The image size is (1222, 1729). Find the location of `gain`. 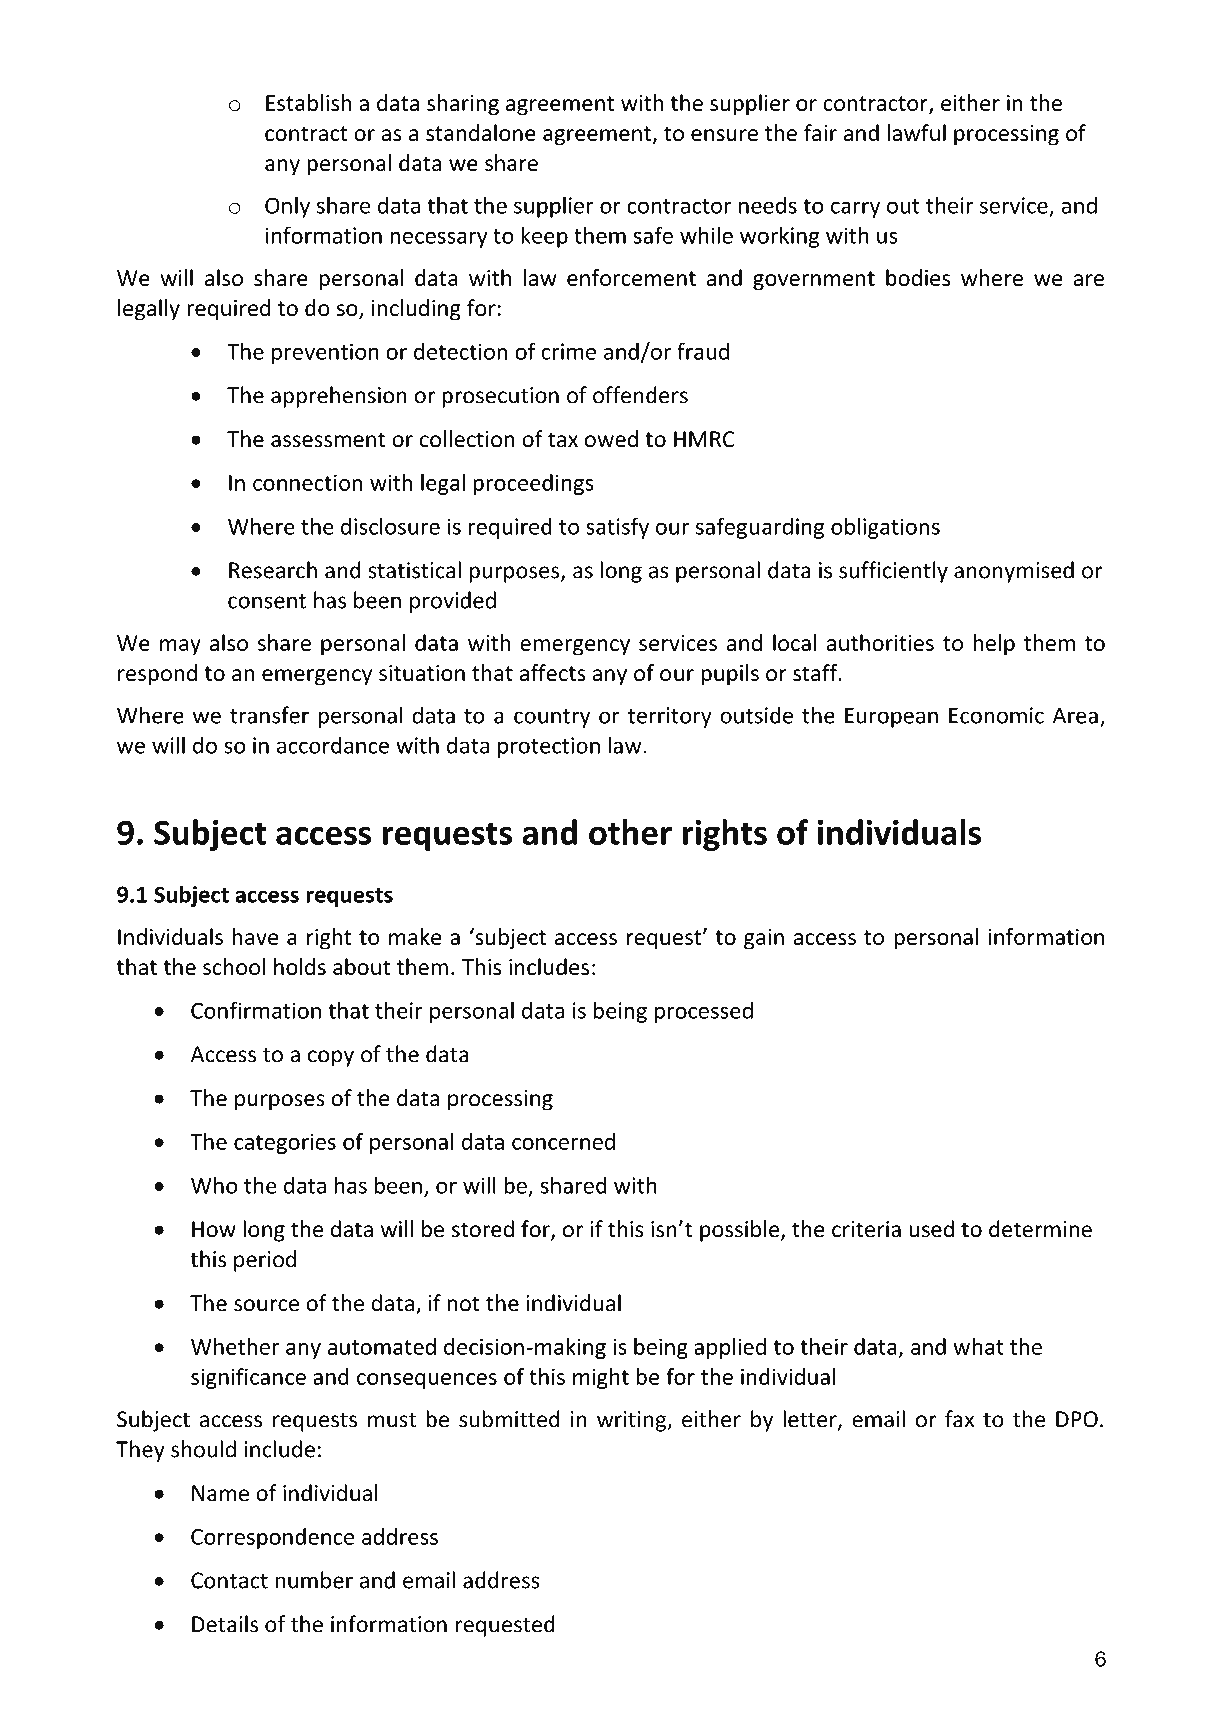

gain is located at coordinates (764, 939).
